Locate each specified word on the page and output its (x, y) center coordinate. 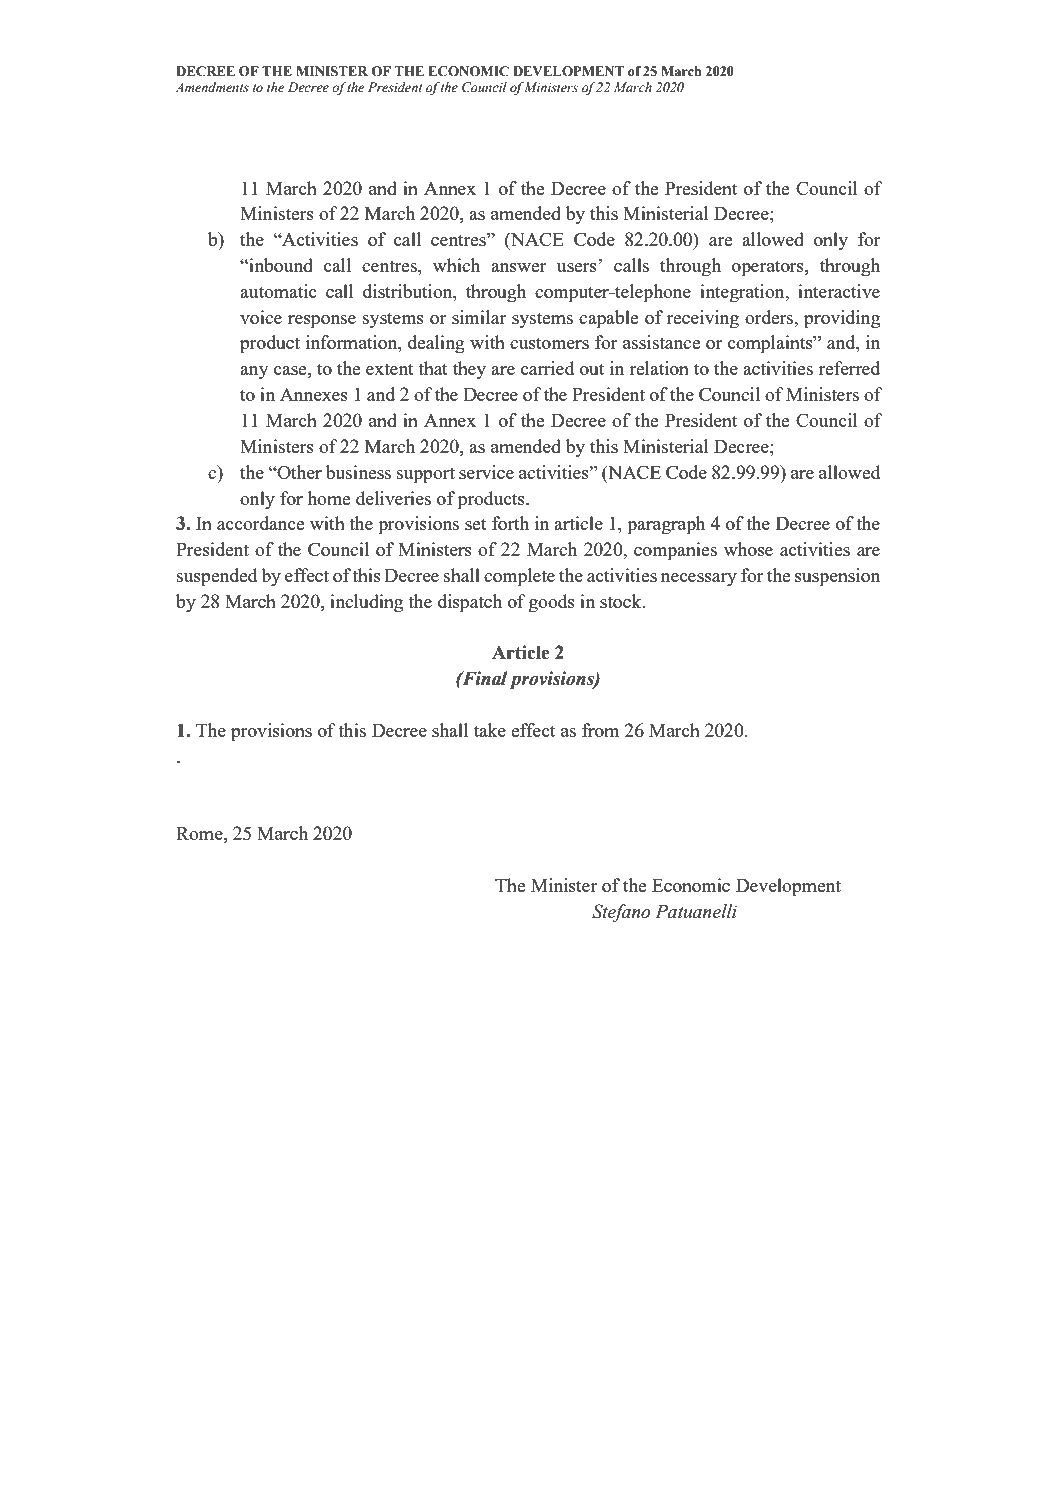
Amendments (212, 87)
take (490, 730)
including (366, 603)
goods (552, 603)
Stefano (621, 913)
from (600, 730)
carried (547, 368)
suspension (837, 577)
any (254, 373)
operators (769, 268)
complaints (771, 344)
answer (519, 267)
